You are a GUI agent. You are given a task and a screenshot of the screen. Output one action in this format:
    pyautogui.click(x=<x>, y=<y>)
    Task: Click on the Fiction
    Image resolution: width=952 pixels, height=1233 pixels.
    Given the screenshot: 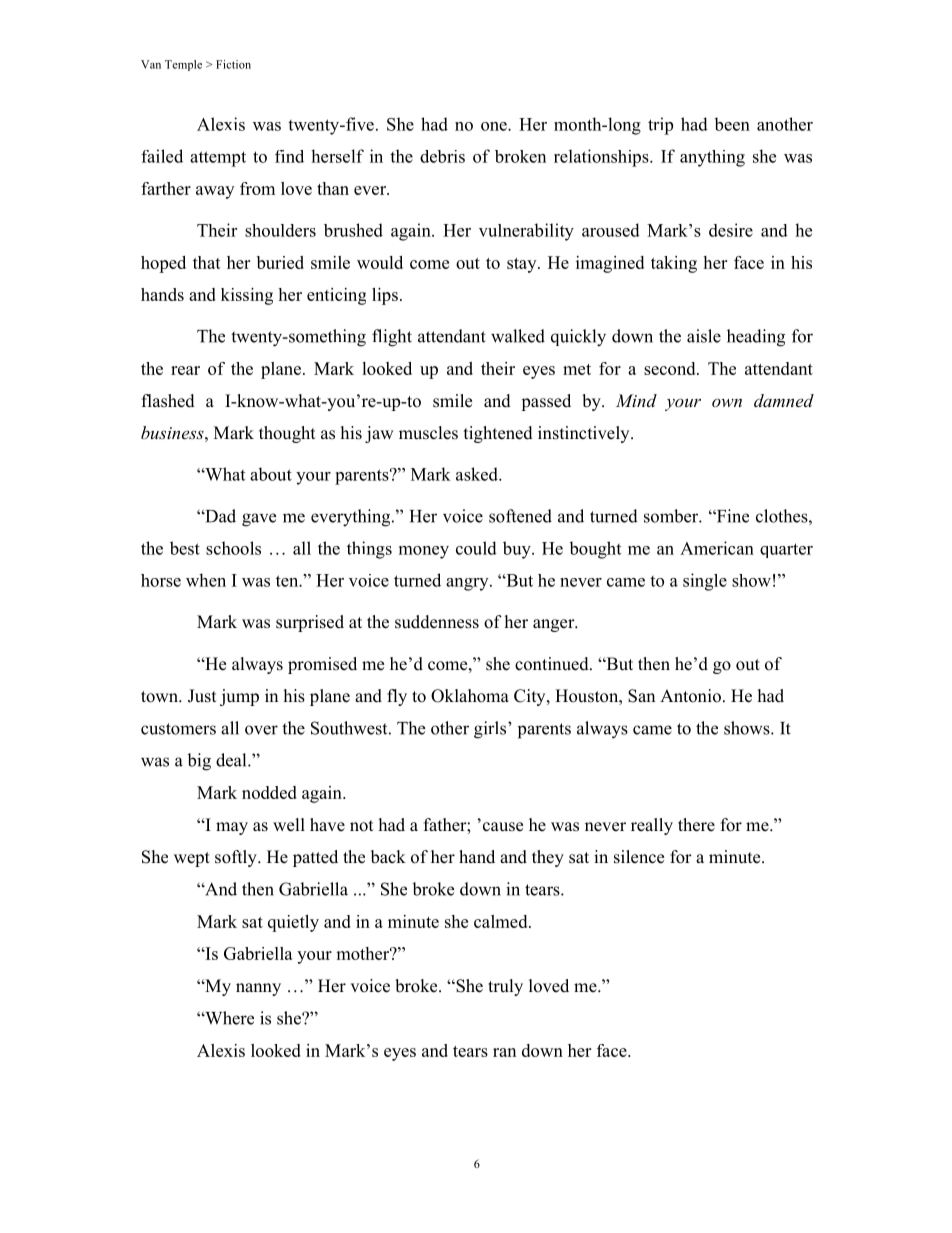 What is the action you would take?
    pyautogui.click(x=233, y=64)
